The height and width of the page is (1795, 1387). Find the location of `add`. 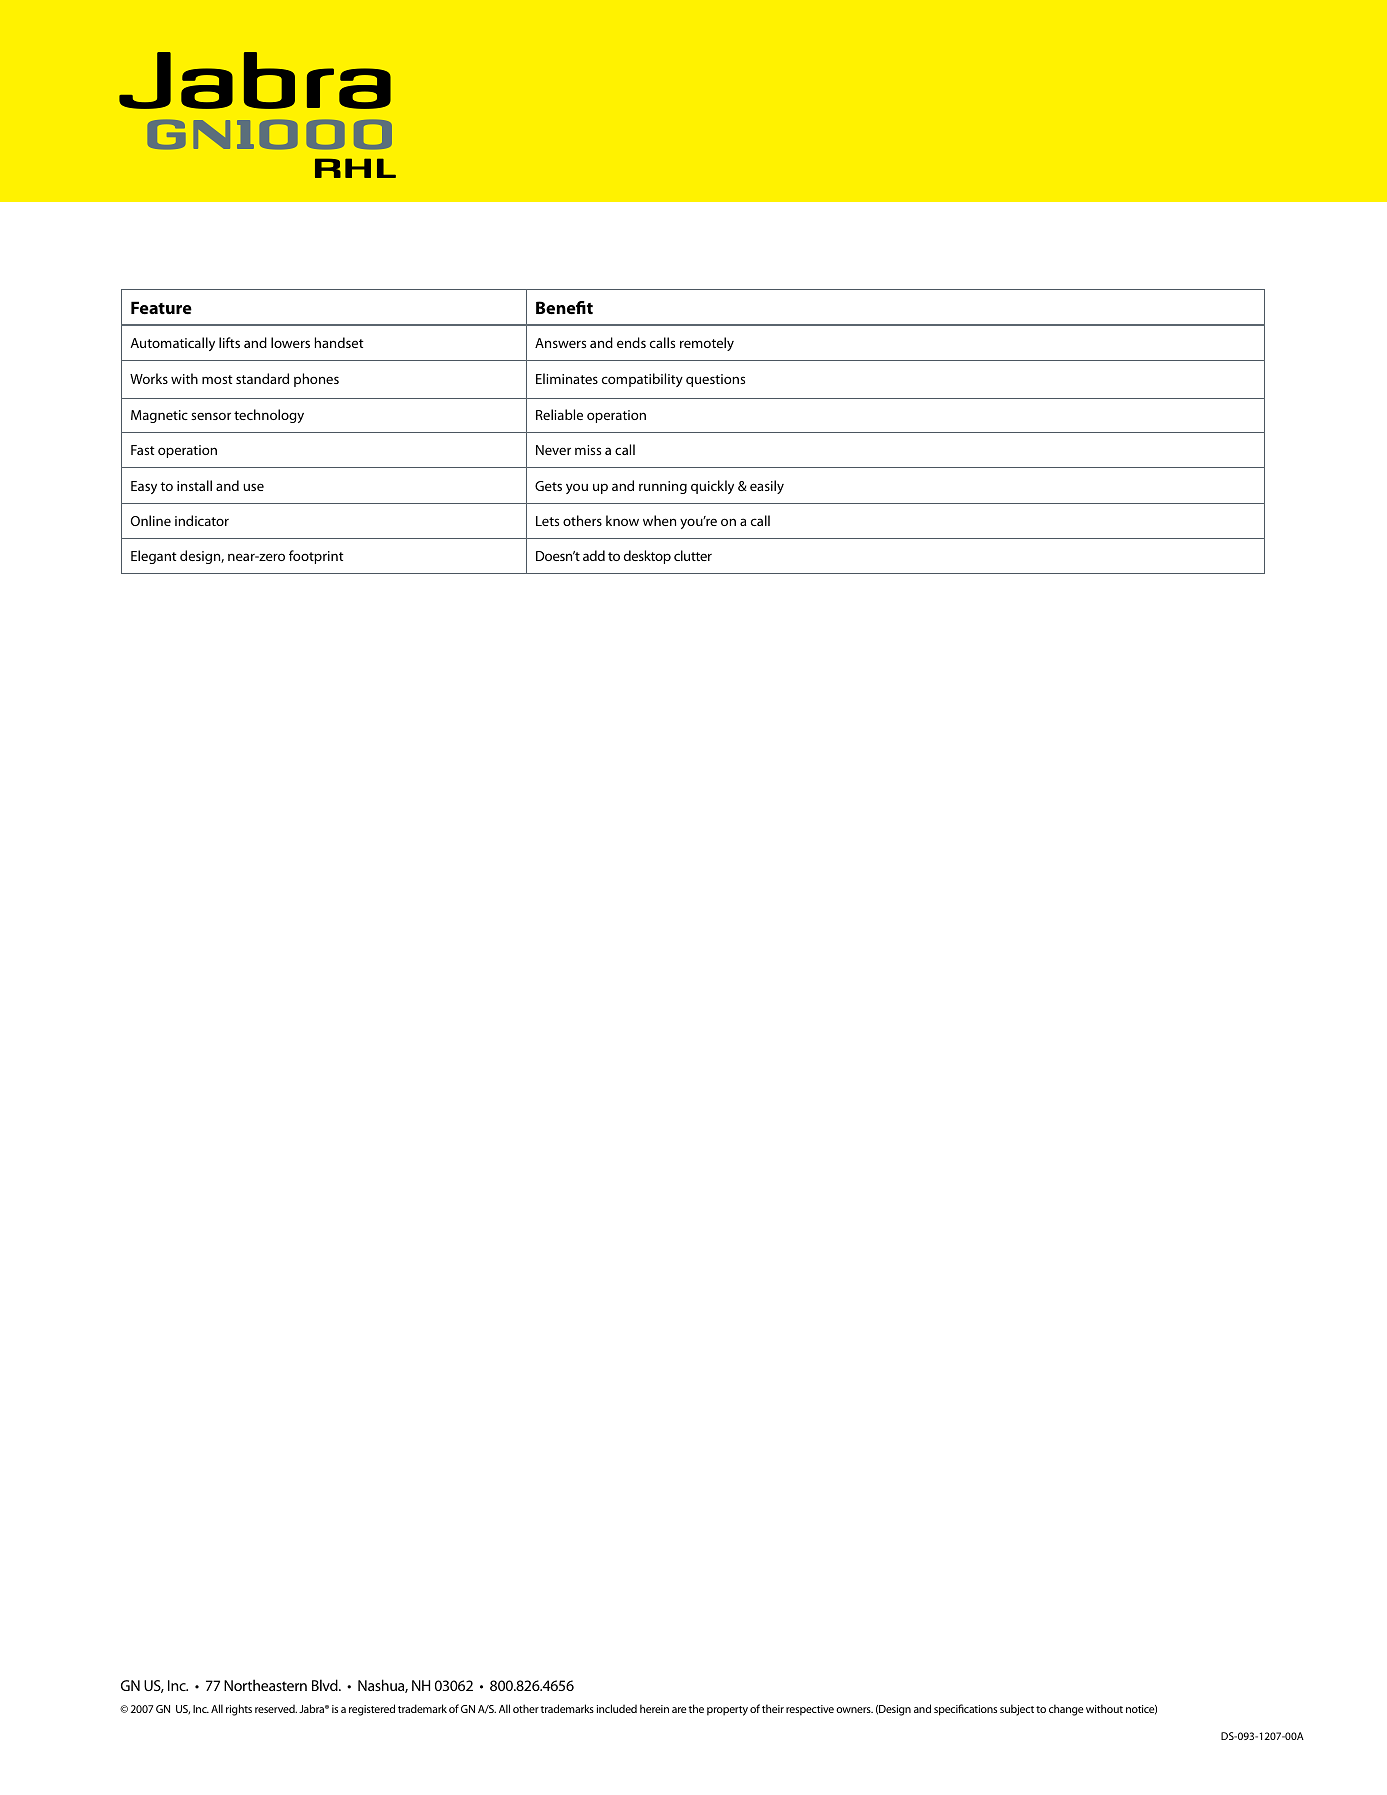

add is located at coordinates (594, 555).
